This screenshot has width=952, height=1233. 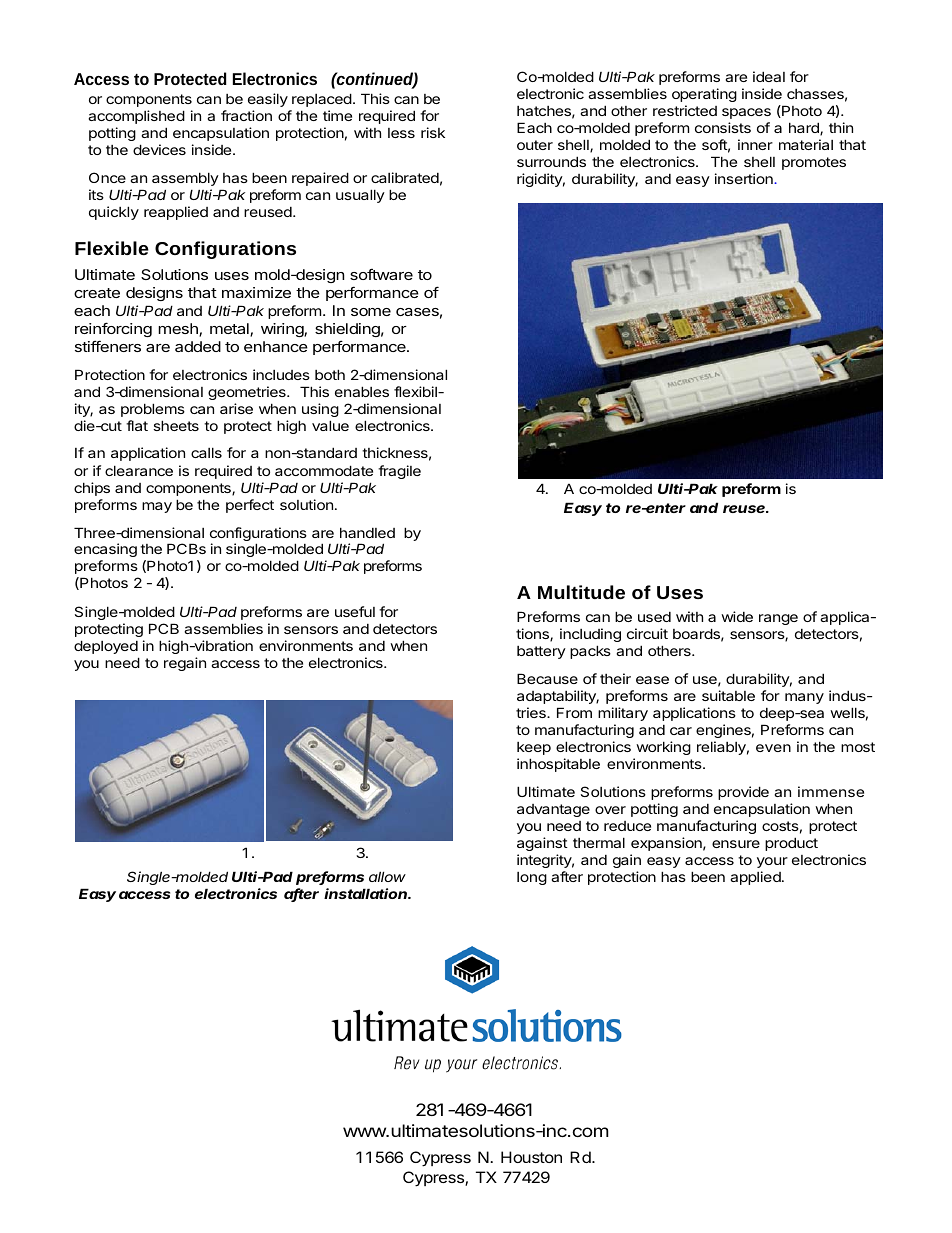 I want to click on installation, so click(x=367, y=893).
